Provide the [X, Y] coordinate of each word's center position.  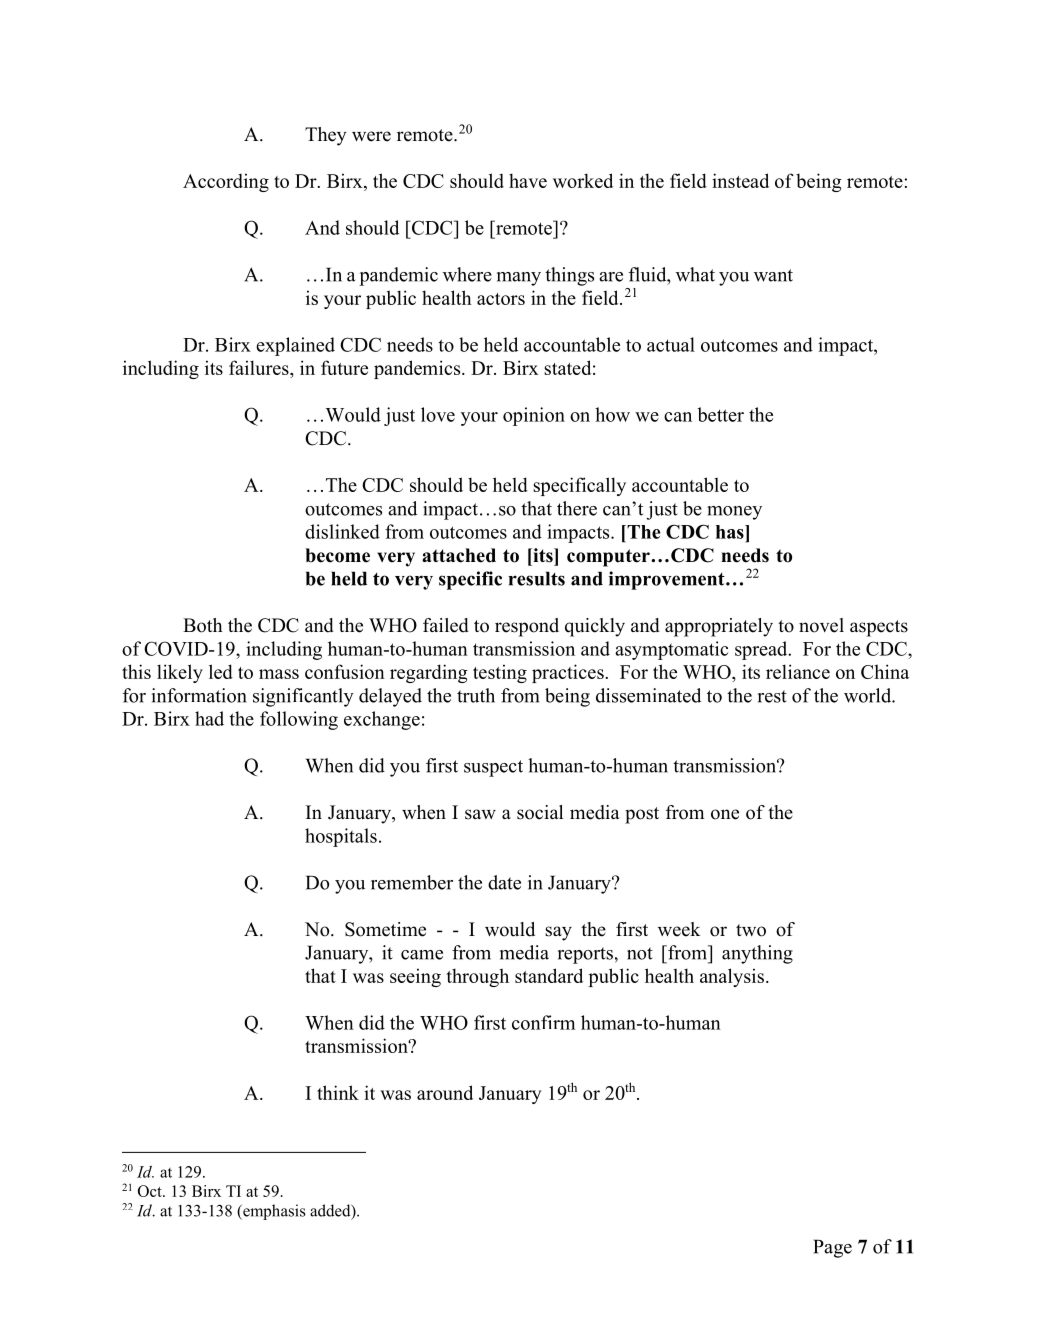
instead [740, 180]
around [445, 1092]
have [528, 180]
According [226, 182]
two [751, 930]
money [734, 513]
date [504, 882]
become [337, 555]
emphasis [273, 1212]
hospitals [341, 837]
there [577, 508]
